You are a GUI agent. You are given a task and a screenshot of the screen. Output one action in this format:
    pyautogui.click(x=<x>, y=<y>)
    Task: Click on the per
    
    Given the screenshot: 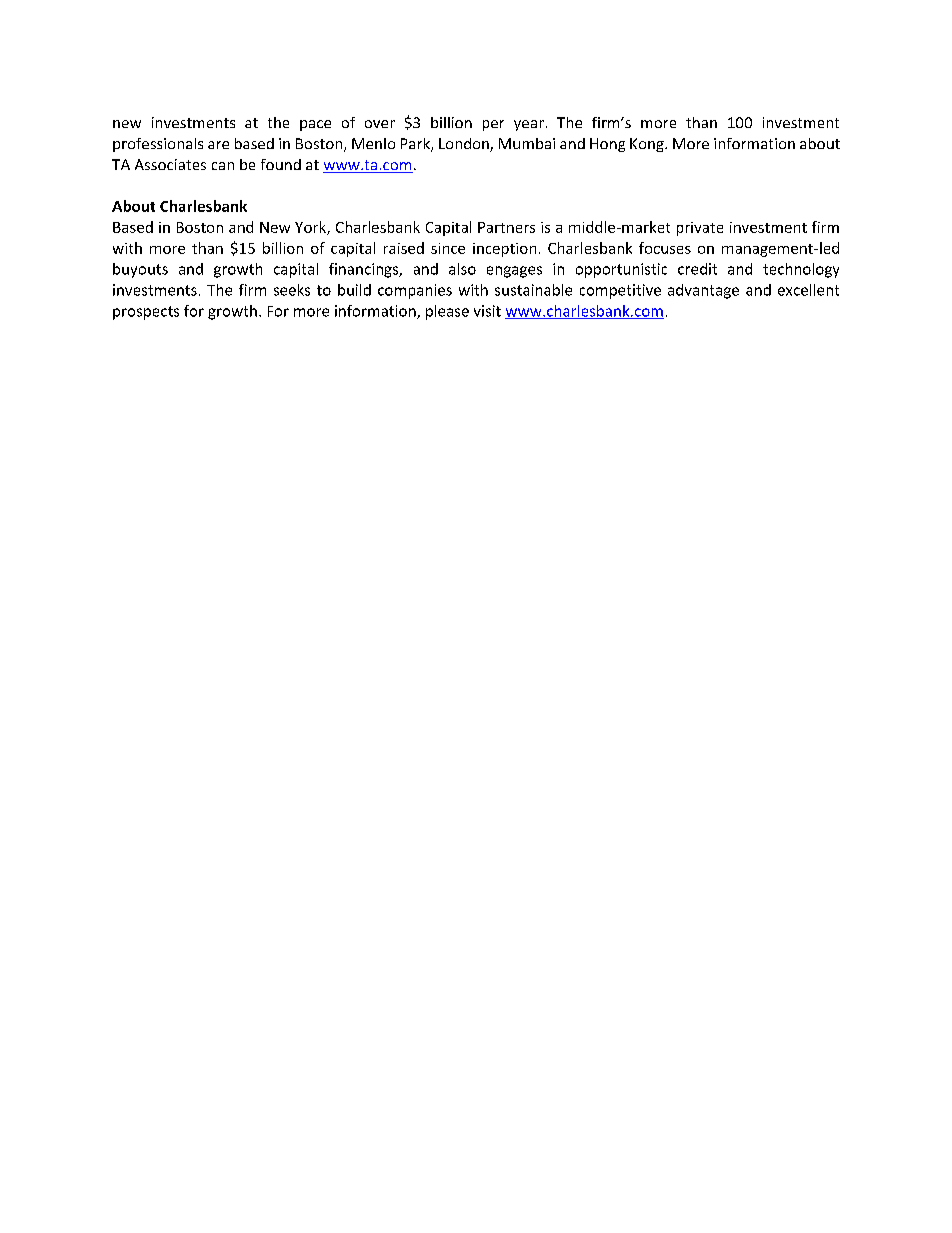 What is the action you would take?
    pyautogui.click(x=493, y=125)
